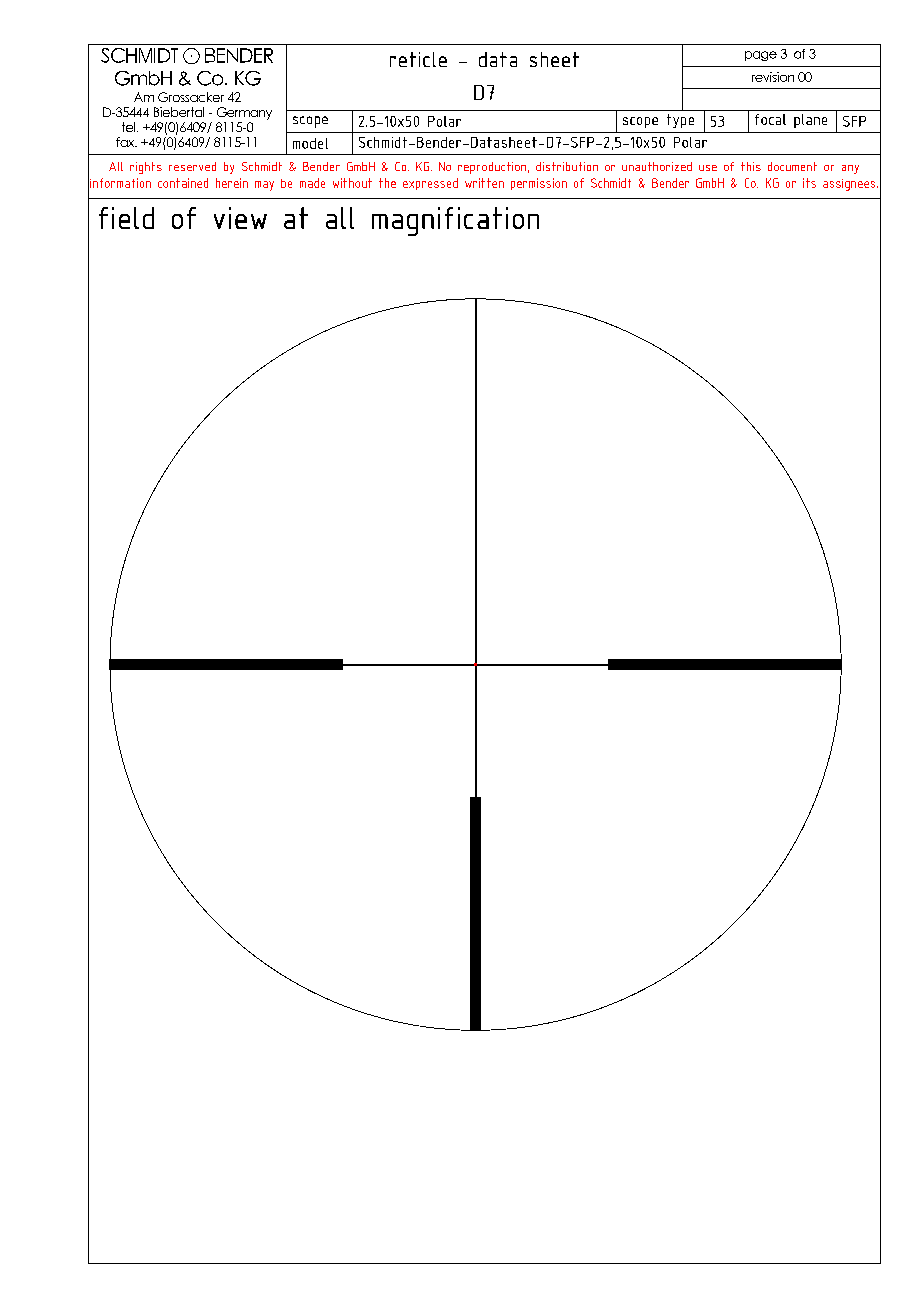 Image resolution: width=924 pixels, height=1308 pixels. Describe the element at coordinates (761, 56) in the screenshot. I see `page` at that location.
